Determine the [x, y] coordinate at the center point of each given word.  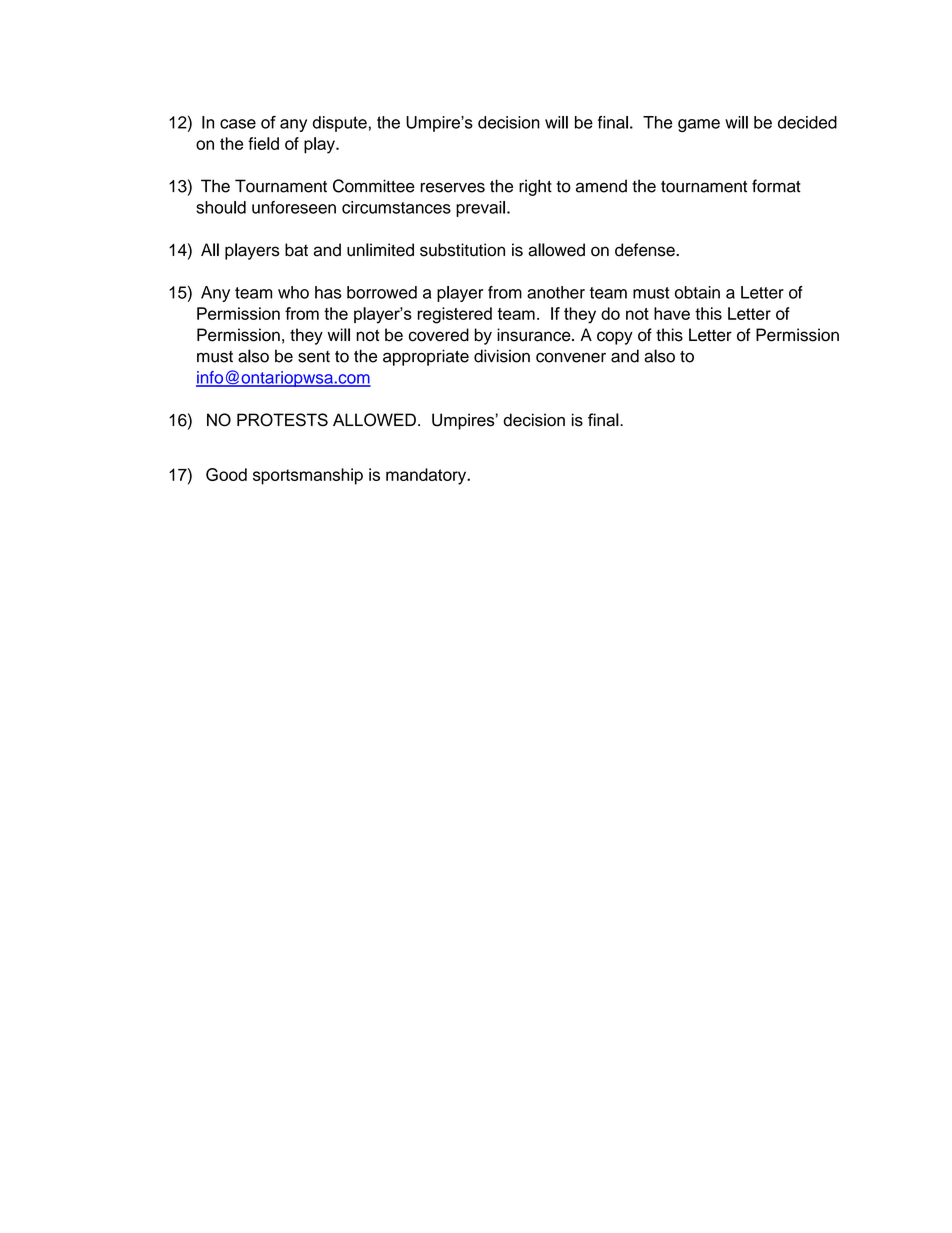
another [556, 292]
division [502, 356]
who [293, 292]
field [263, 143]
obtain [697, 292]
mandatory [427, 476]
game [699, 125]
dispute [340, 124]
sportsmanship [308, 476]
